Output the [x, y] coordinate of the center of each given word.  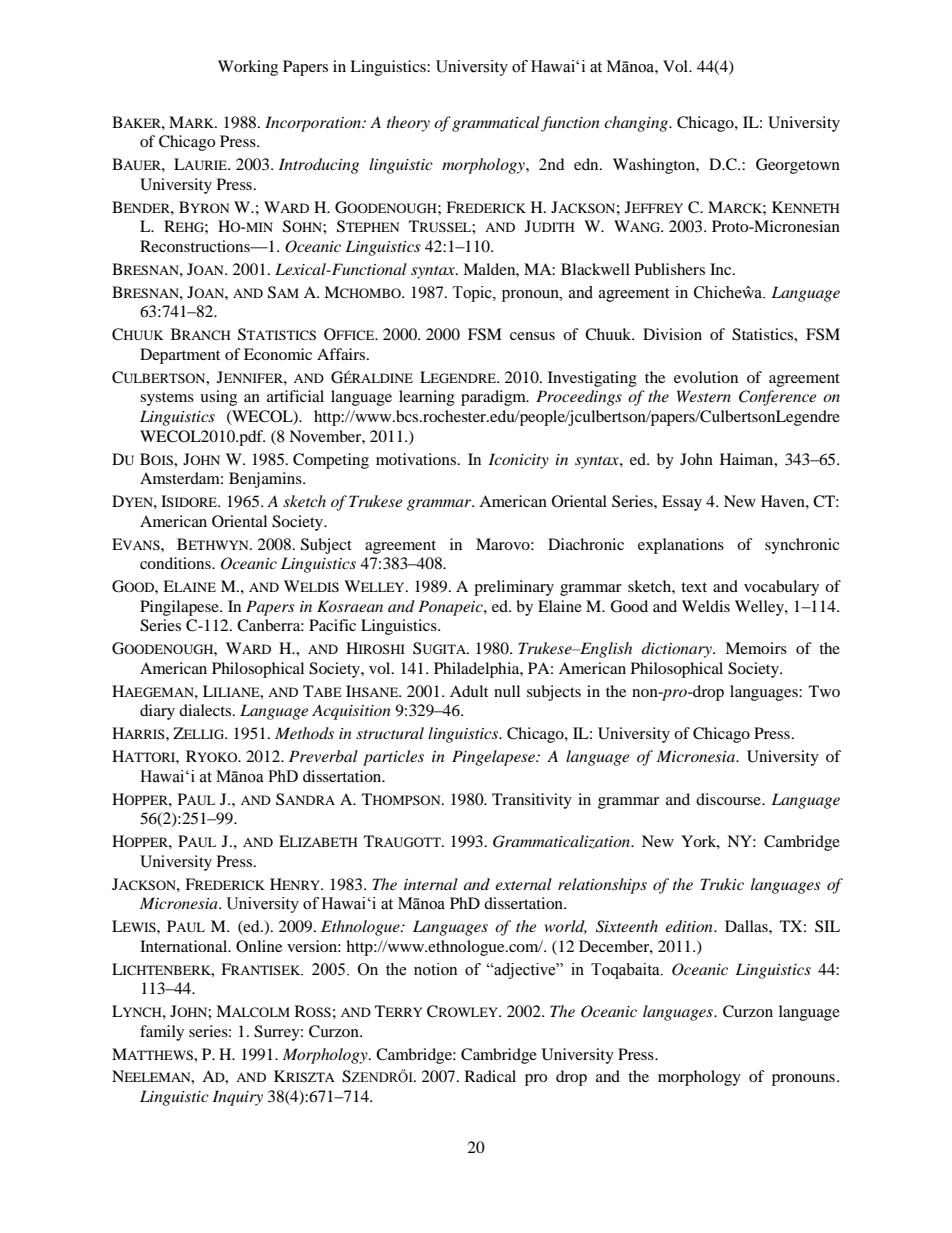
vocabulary [781, 588]
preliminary [514, 588]
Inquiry [238, 1098]
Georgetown [798, 166]
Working [248, 68]
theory [408, 124]
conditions [176, 563]
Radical [490, 1076]
